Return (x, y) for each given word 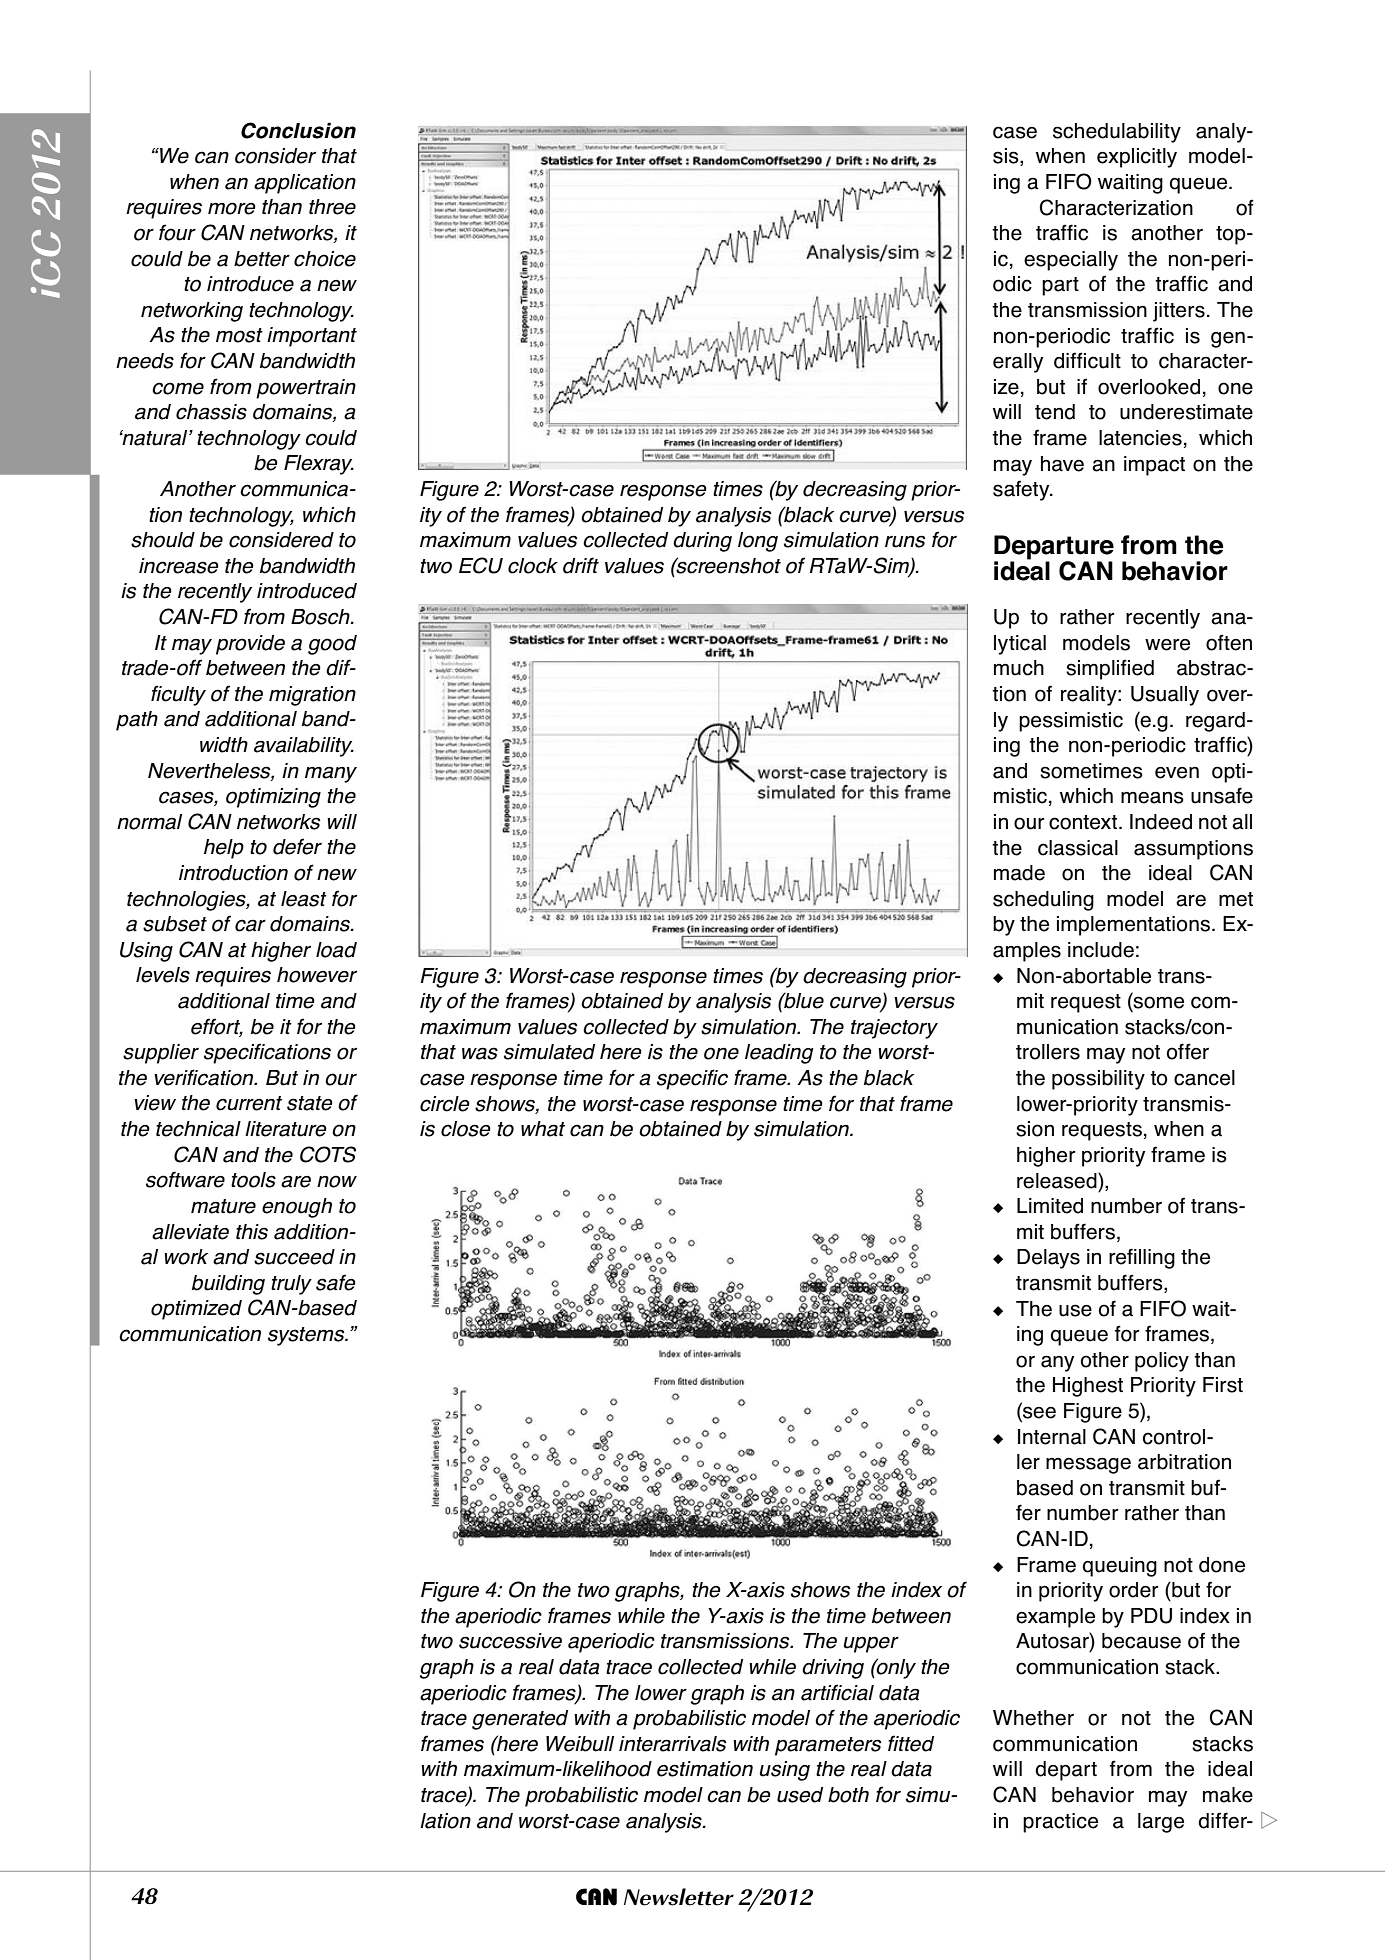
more (232, 208)
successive (510, 1641)
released (1058, 1180)
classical (1078, 848)
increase (179, 566)
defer (297, 846)
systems (307, 1336)
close (466, 1129)
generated (520, 1720)
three (332, 207)
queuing (1120, 1567)
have (1062, 464)
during (702, 542)
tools (253, 1180)
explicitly (1137, 158)
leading (779, 1054)
